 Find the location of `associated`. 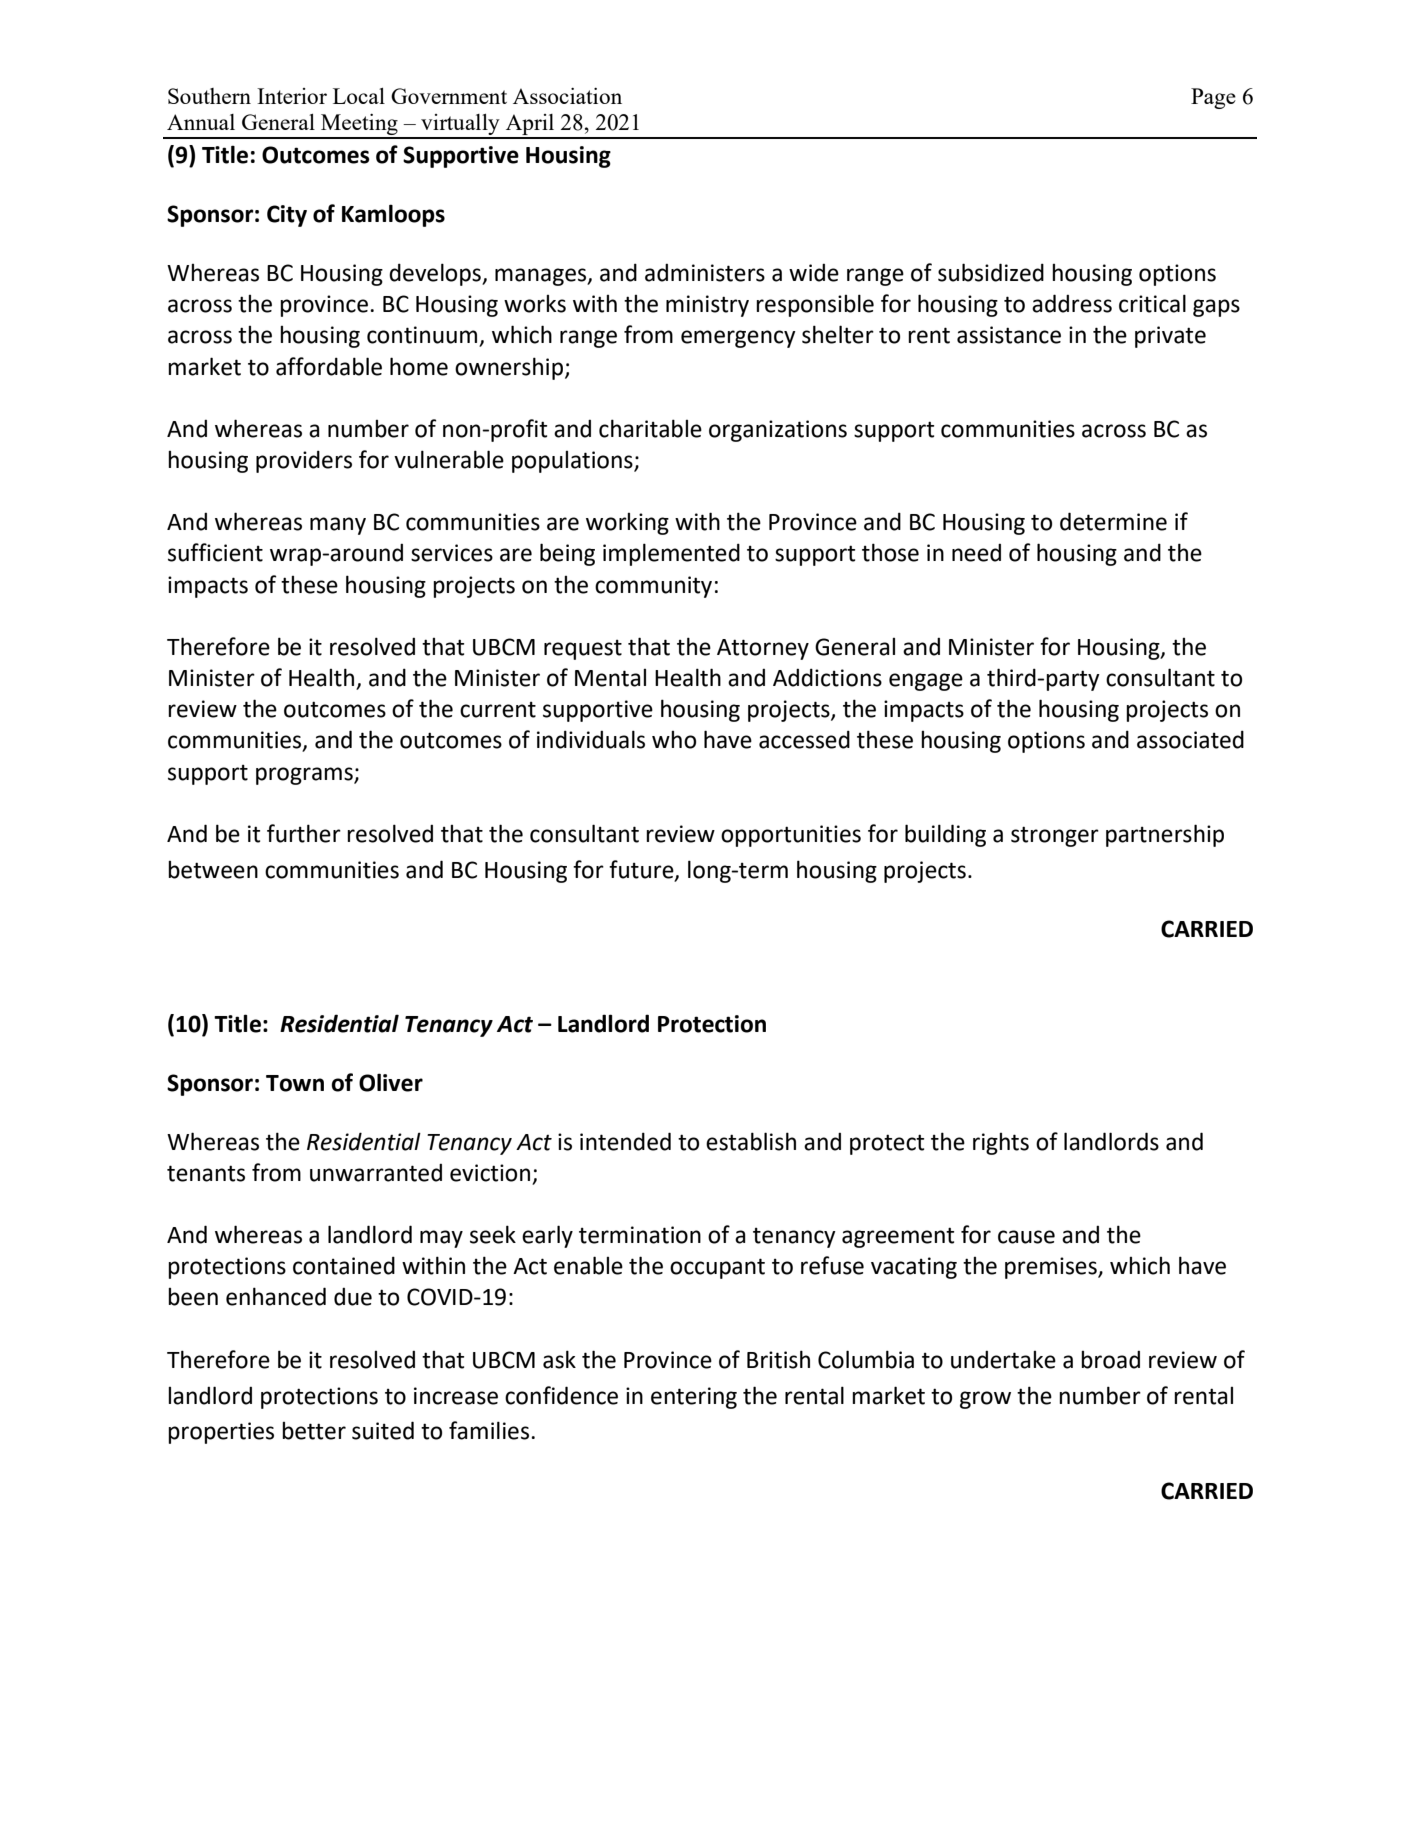

associated is located at coordinates (1190, 739).
